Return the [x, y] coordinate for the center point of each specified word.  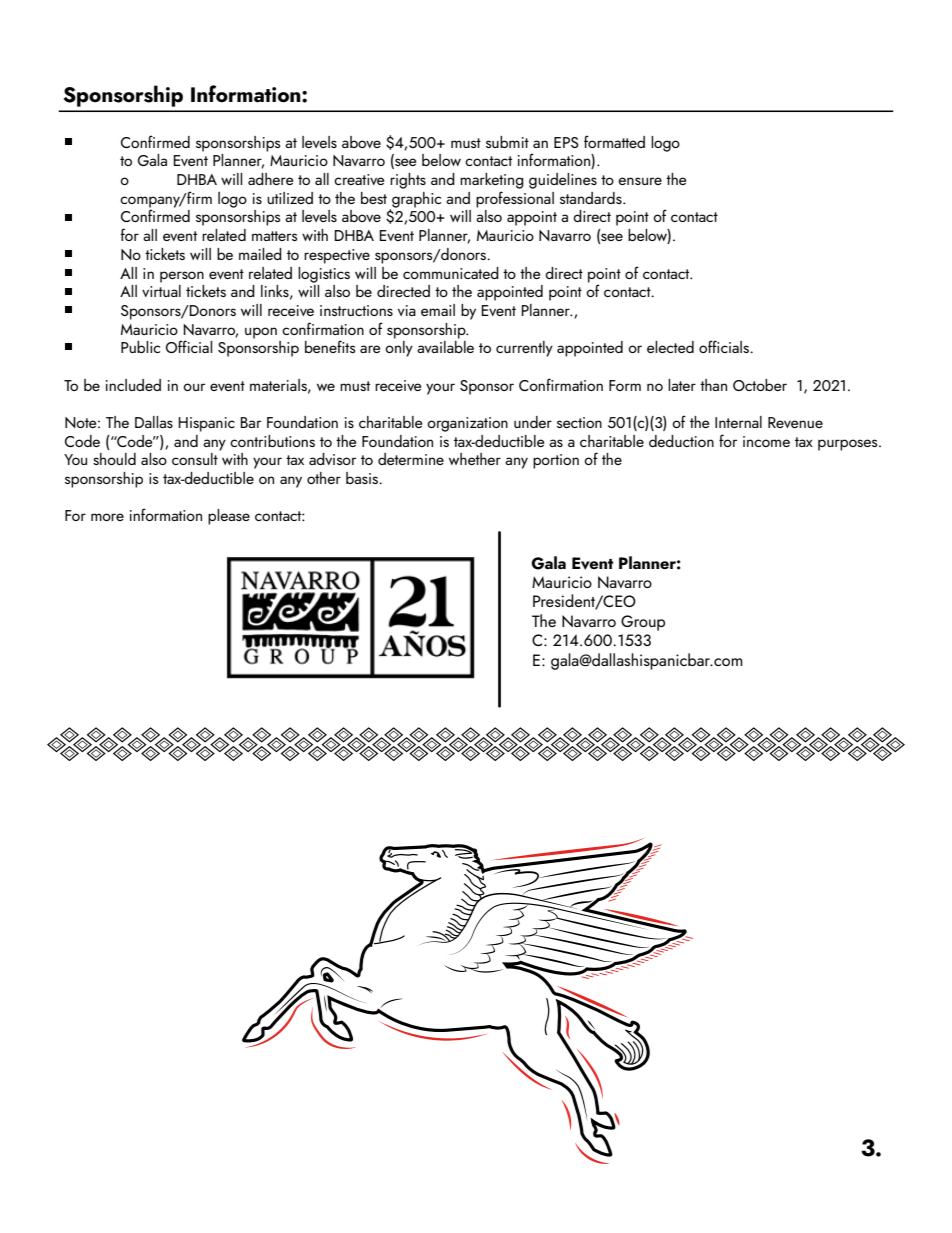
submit [507, 142]
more [107, 517]
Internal [738, 422]
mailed [260, 254]
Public [140, 347]
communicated [451, 273]
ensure [640, 181]
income [766, 441]
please [229, 517]
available [445, 347]
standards [592, 198]
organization [467, 424]
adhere [270, 179]
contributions [272, 441]
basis [363, 478]
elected [670, 347]
